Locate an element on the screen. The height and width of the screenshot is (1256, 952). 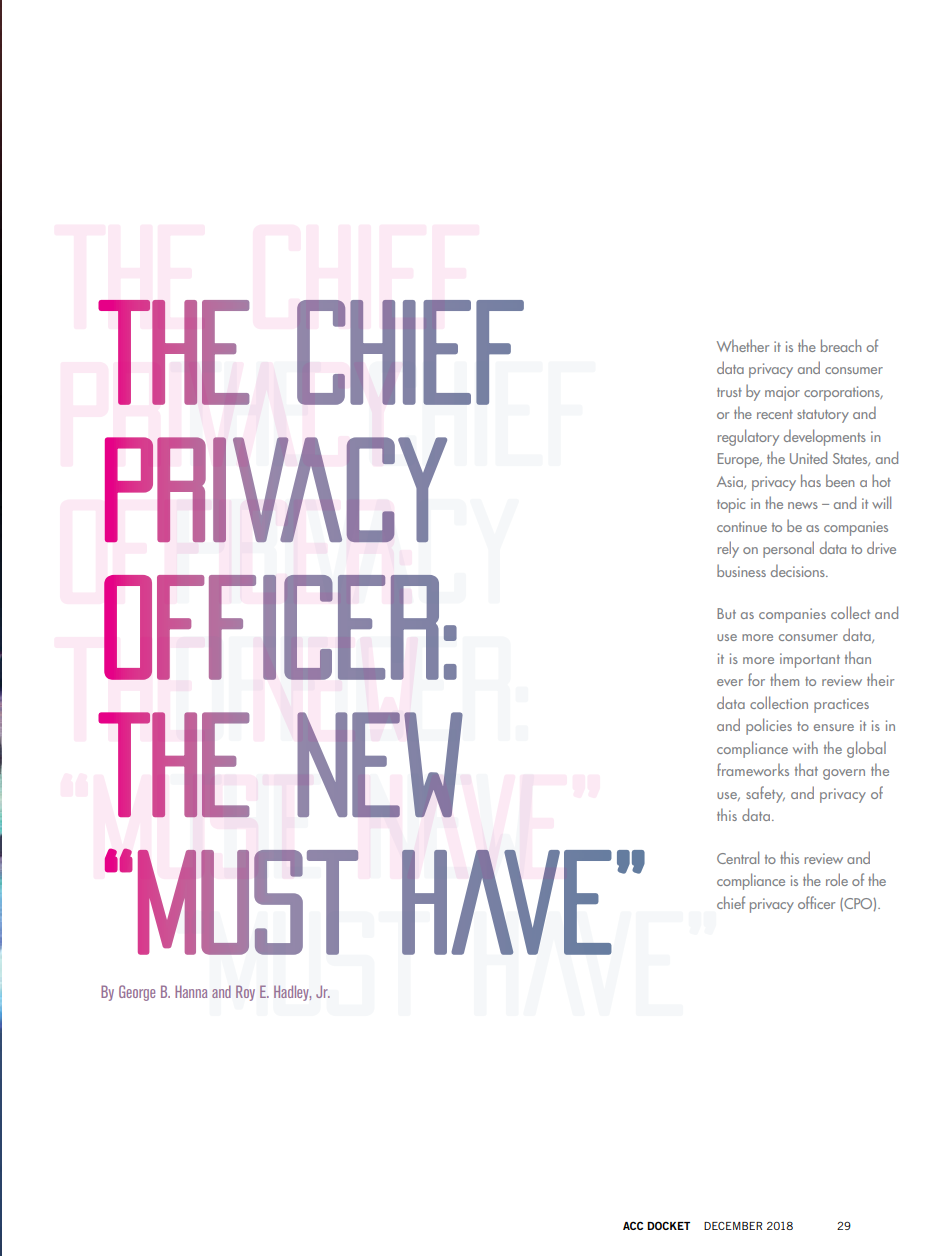
Hanna is located at coordinates (191, 991).
